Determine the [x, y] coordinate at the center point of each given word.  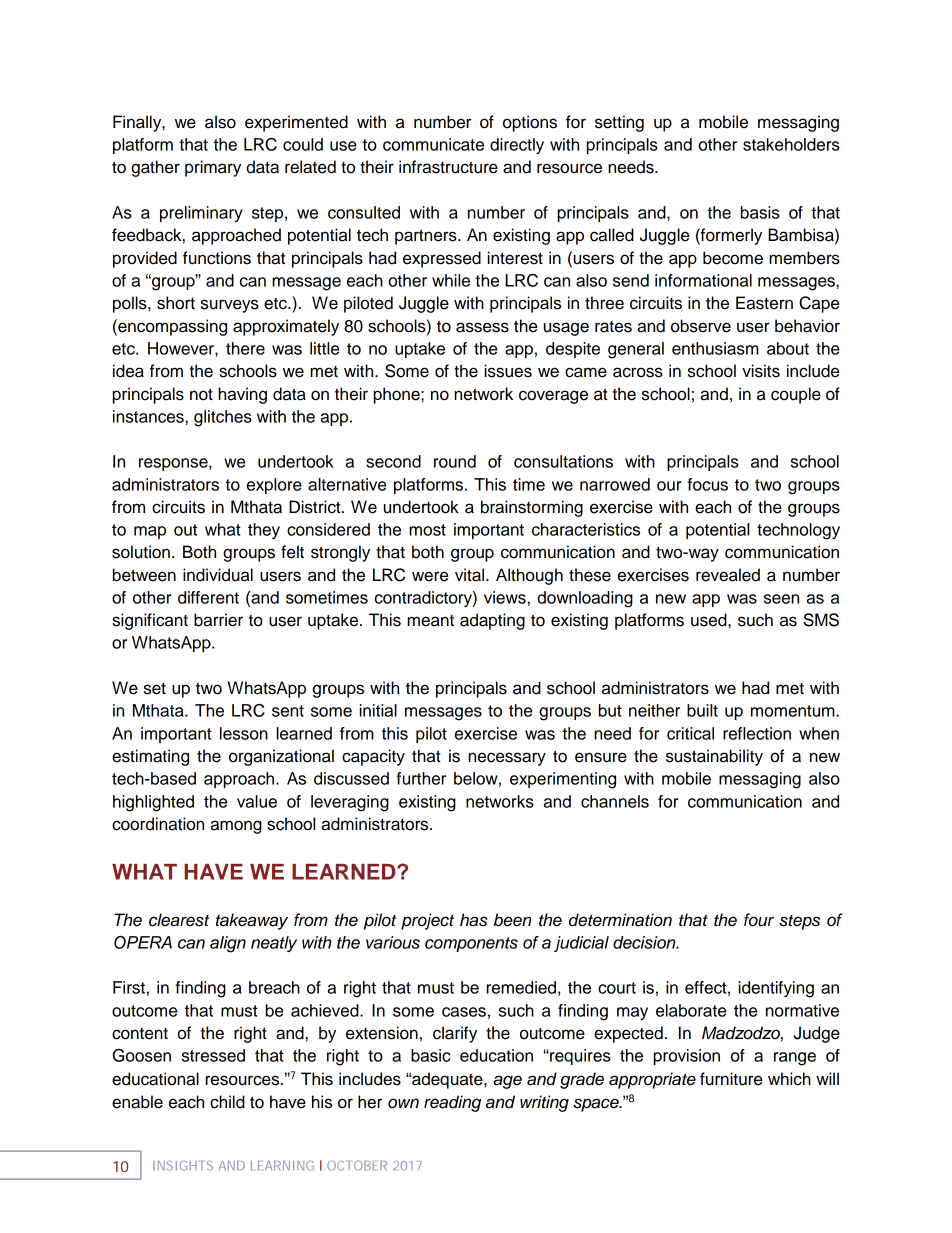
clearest [179, 920]
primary [213, 168]
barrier [218, 620]
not [201, 394]
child [227, 1102]
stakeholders [791, 144]
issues [508, 371]
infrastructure [448, 167]
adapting [492, 621]
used [710, 620]
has [473, 920]
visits [761, 371]
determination [620, 920]
